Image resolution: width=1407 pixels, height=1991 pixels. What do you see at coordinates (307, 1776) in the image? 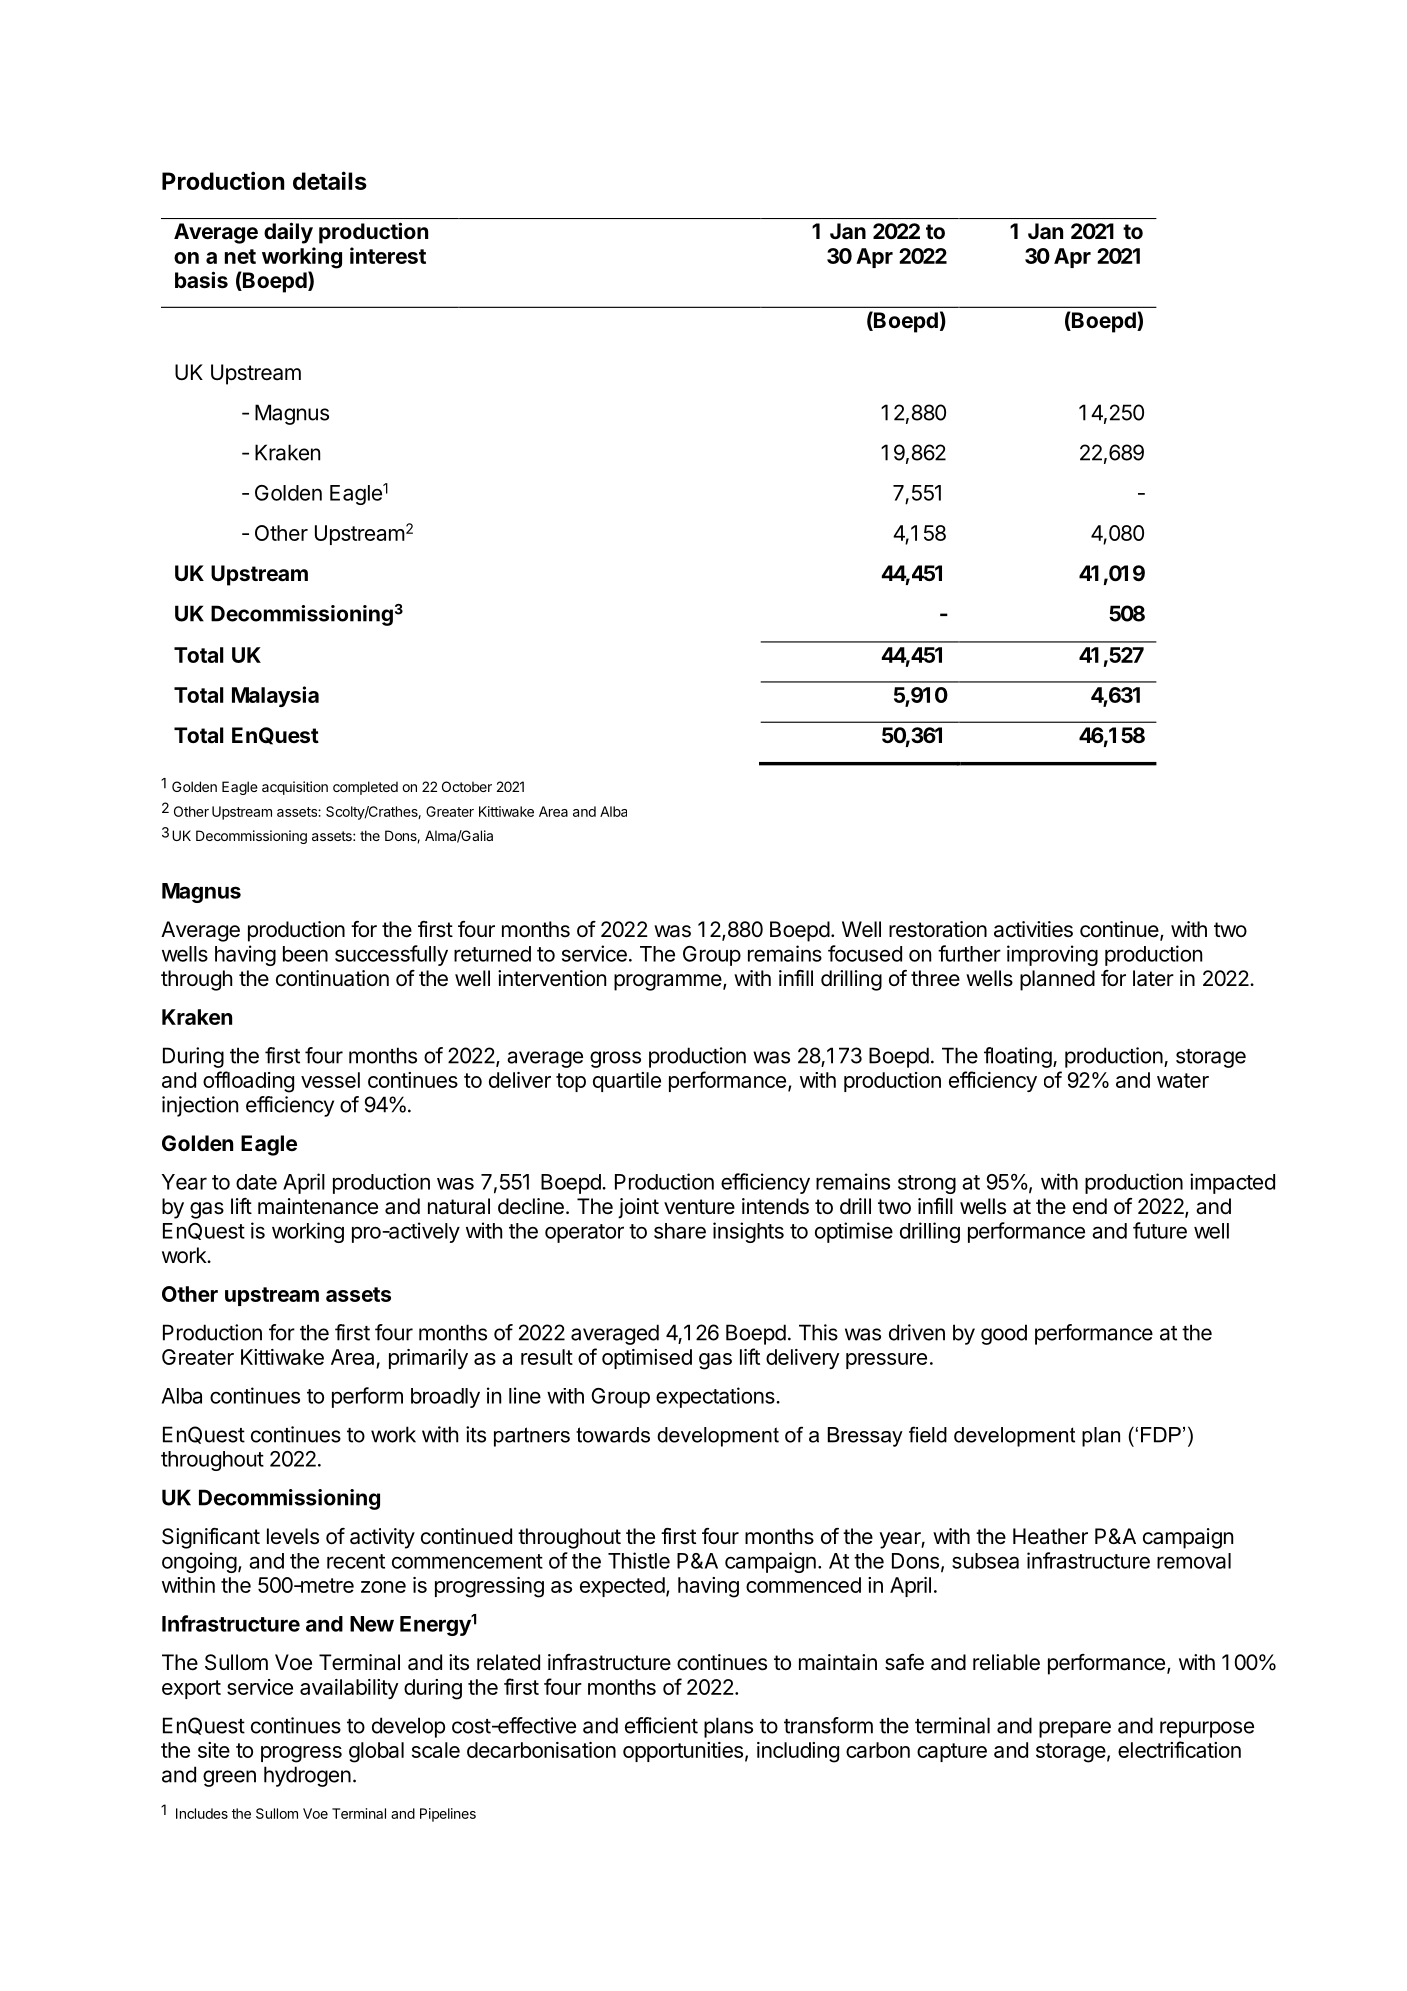
I see `hydrogen` at bounding box center [307, 1776].
